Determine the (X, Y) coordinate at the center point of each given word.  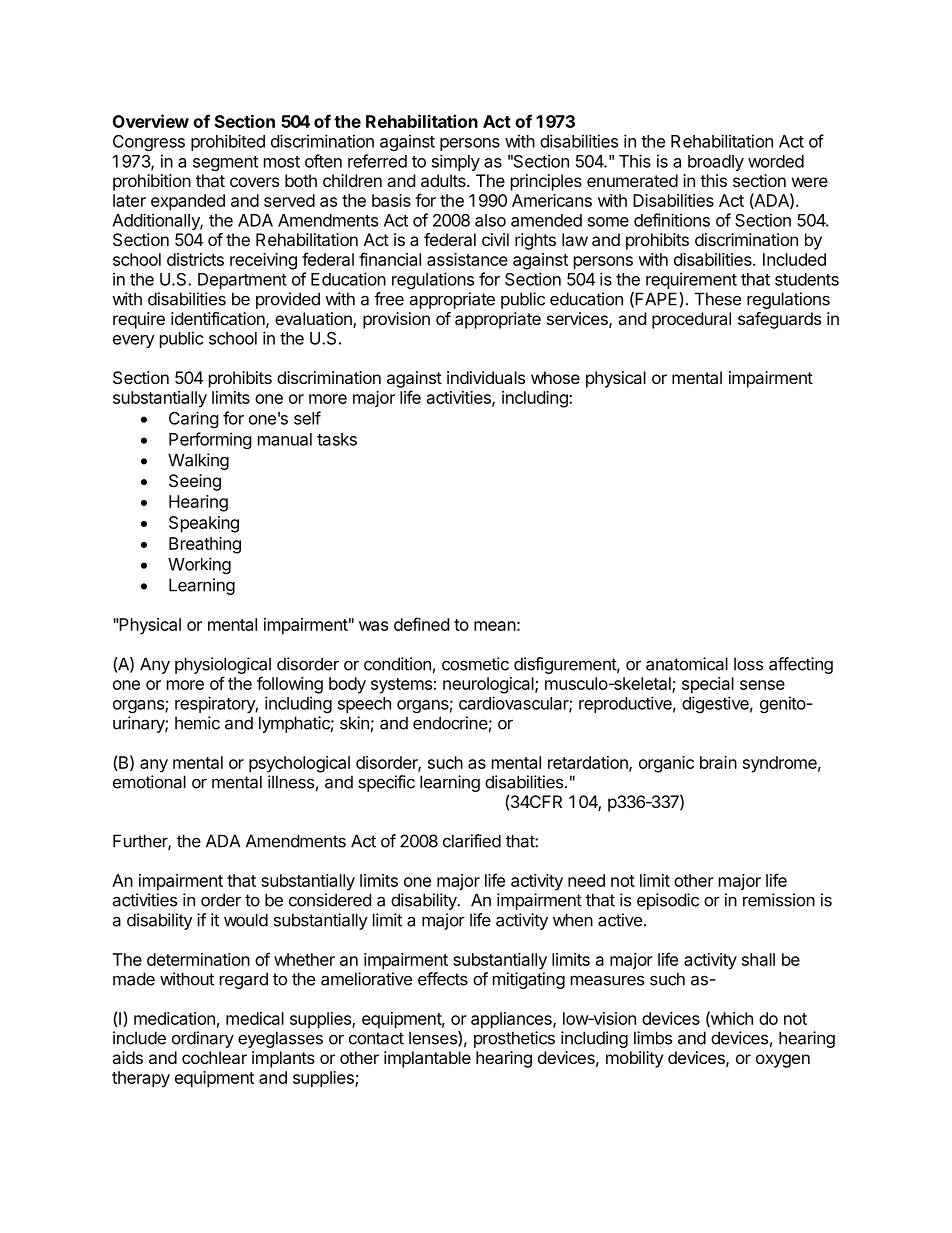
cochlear (214, 1057)
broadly (716, 163)
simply (456, 162)
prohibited (228, 142)
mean (495, 626)
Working (199, 565)
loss (748, 664)
